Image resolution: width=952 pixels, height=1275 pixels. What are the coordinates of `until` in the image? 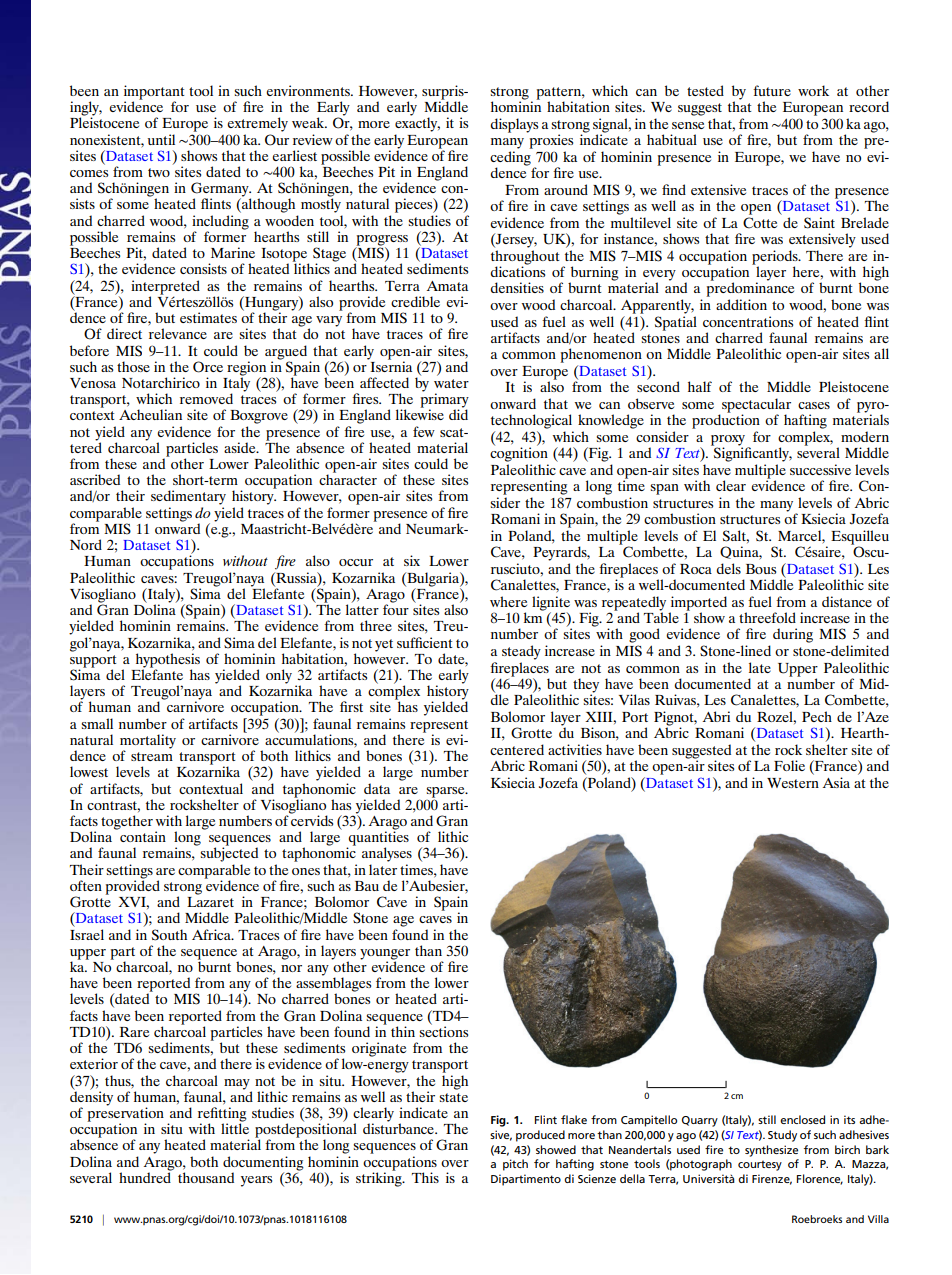 It's located at (161, 139).
